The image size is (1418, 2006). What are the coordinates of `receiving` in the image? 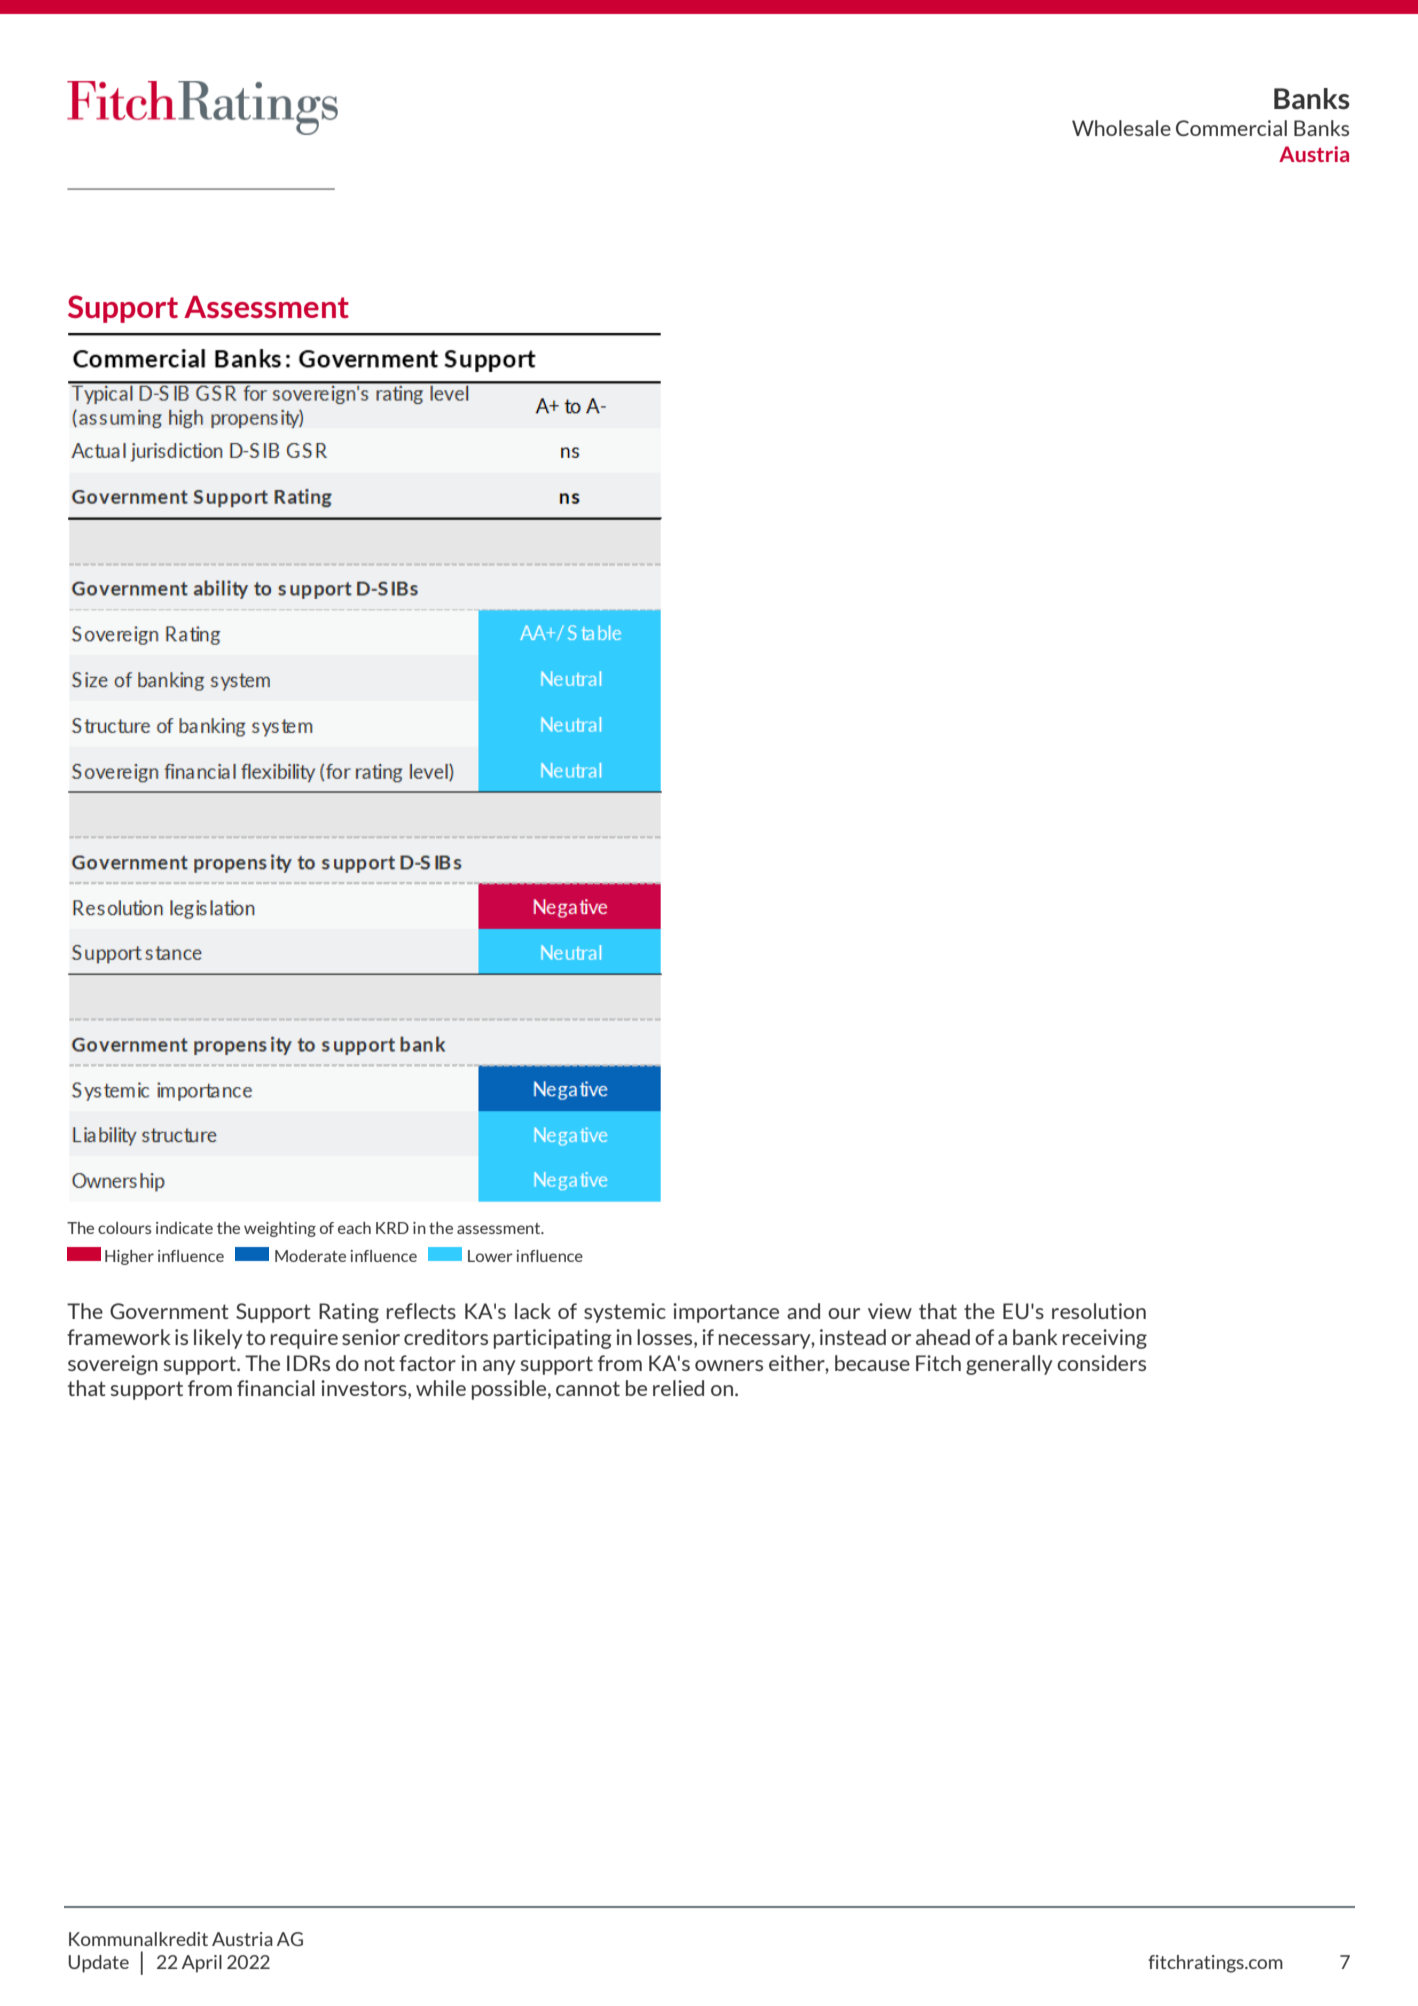 It's located at (1105, 1339).
